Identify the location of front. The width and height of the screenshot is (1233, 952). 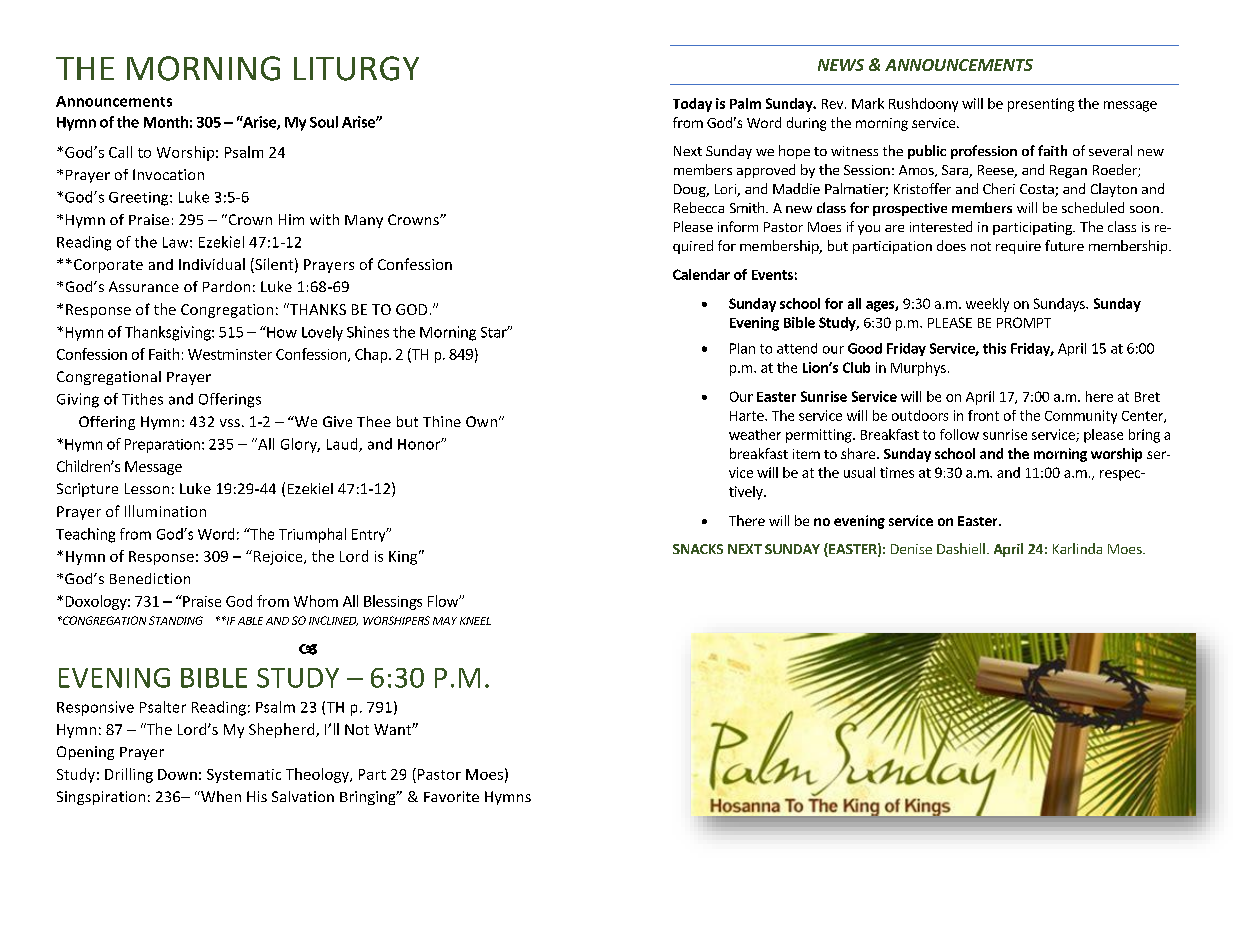
(983, 415).
